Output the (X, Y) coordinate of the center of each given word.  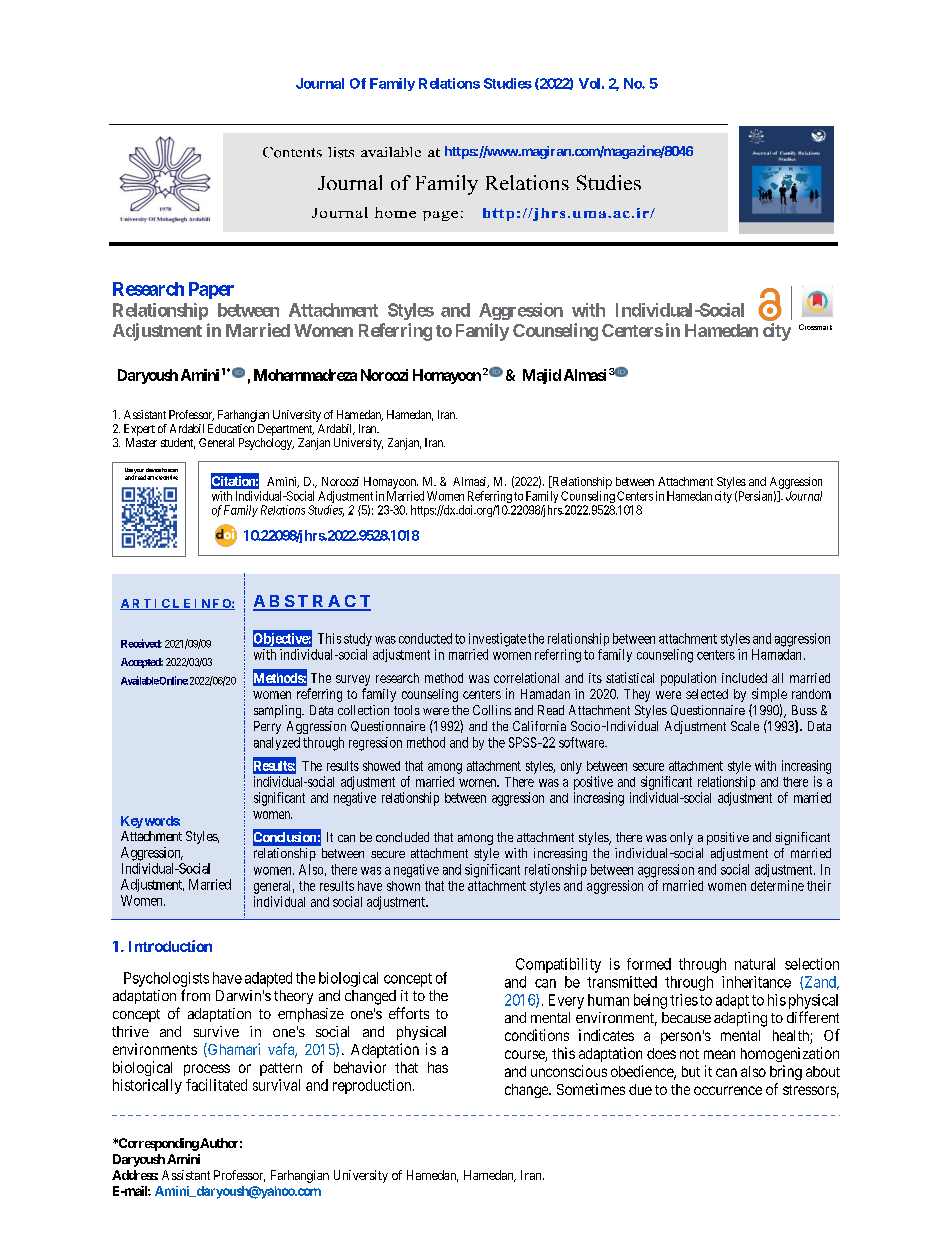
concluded (402, 837)
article (155, 478)
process (207, 1070)
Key (132, 822)
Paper (211, 290)
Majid (542, 376)
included (744, 678)
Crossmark (815, 327)
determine (777, 885)
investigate (497, 640)
